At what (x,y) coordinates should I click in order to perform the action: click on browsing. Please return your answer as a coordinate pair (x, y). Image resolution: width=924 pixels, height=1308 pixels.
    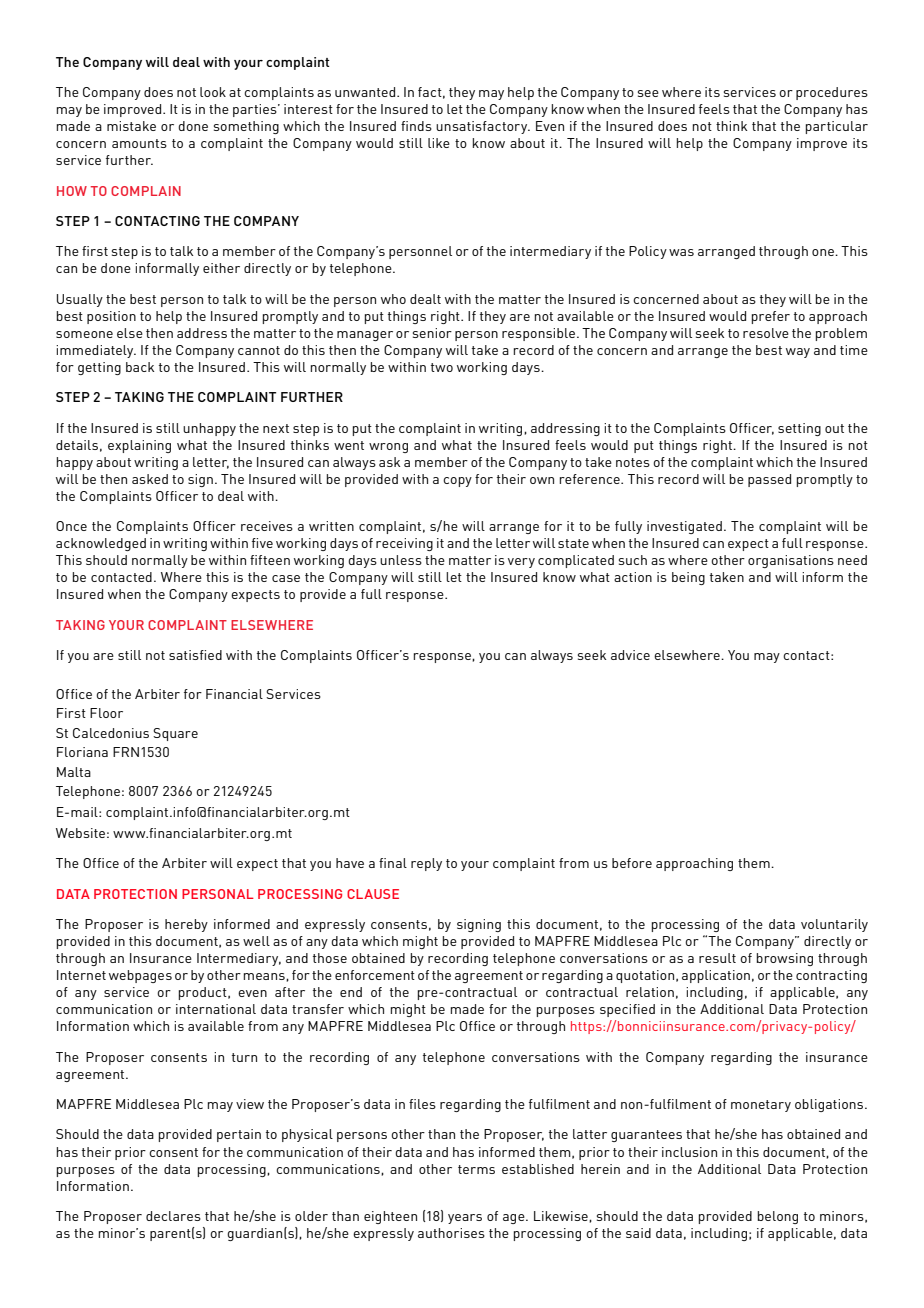
    Looking at the image, I should click on (784, 959).
